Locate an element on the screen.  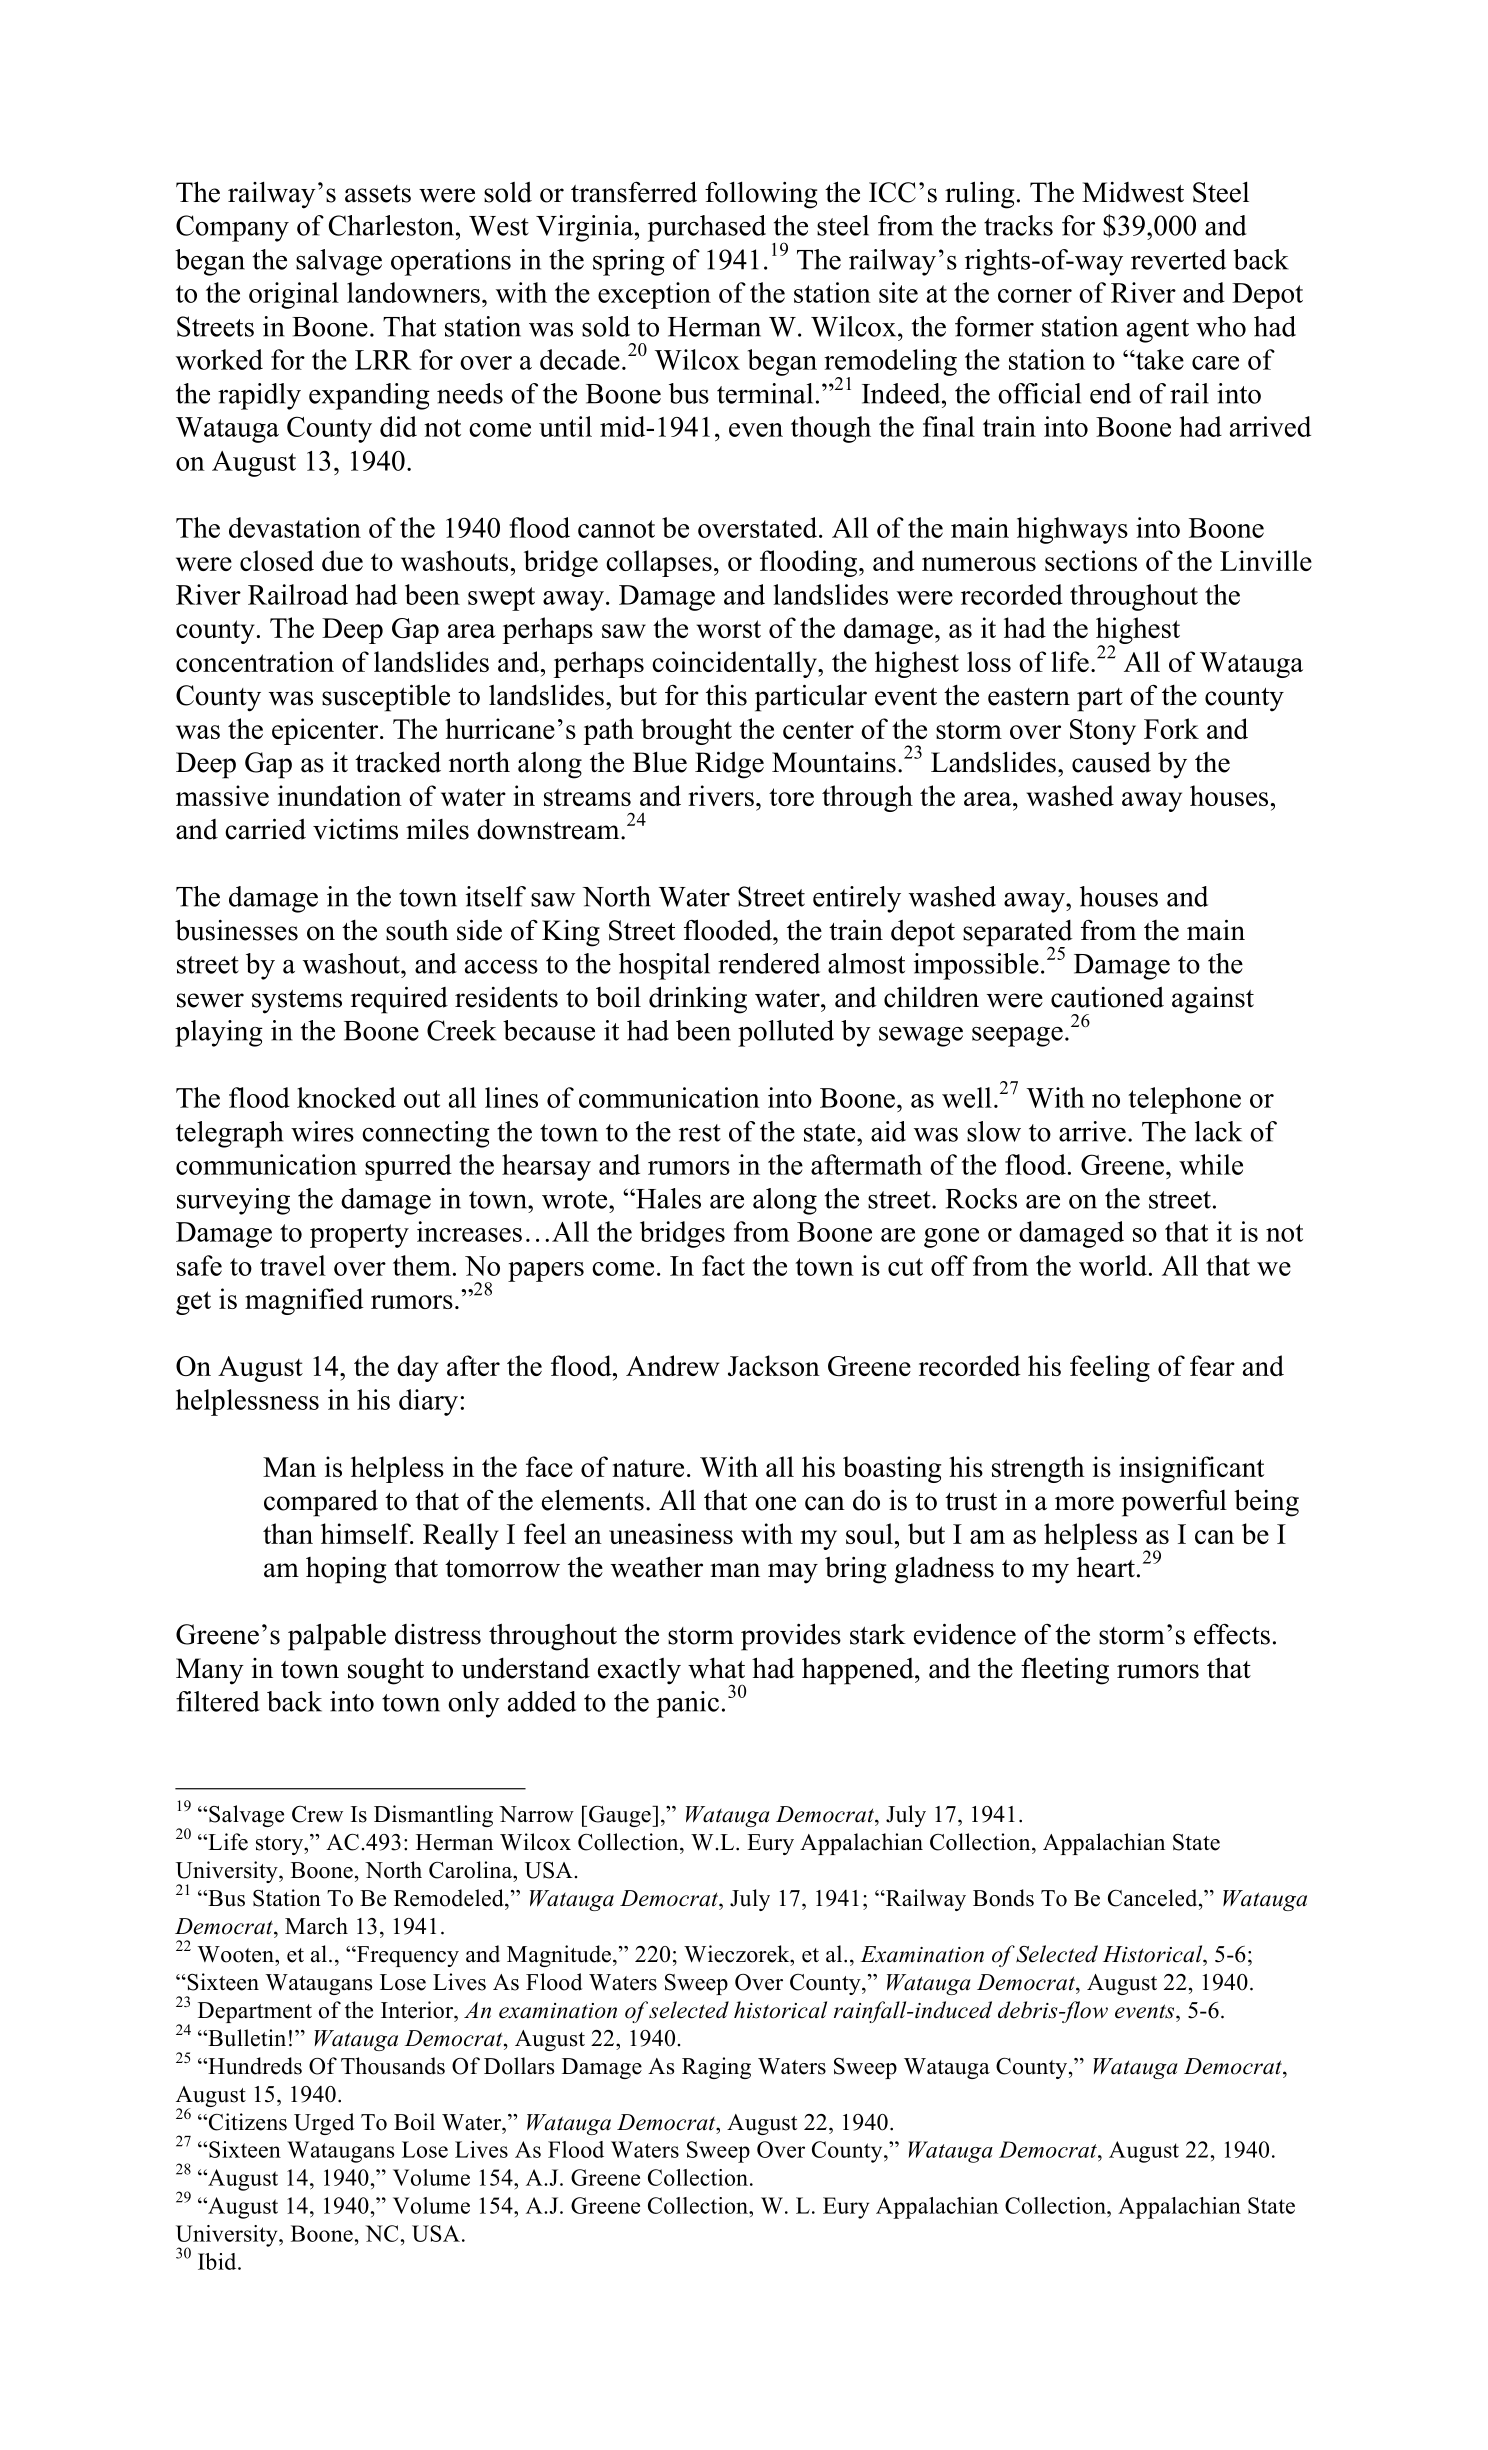
hoping is located at coordinates (346, 1570).
